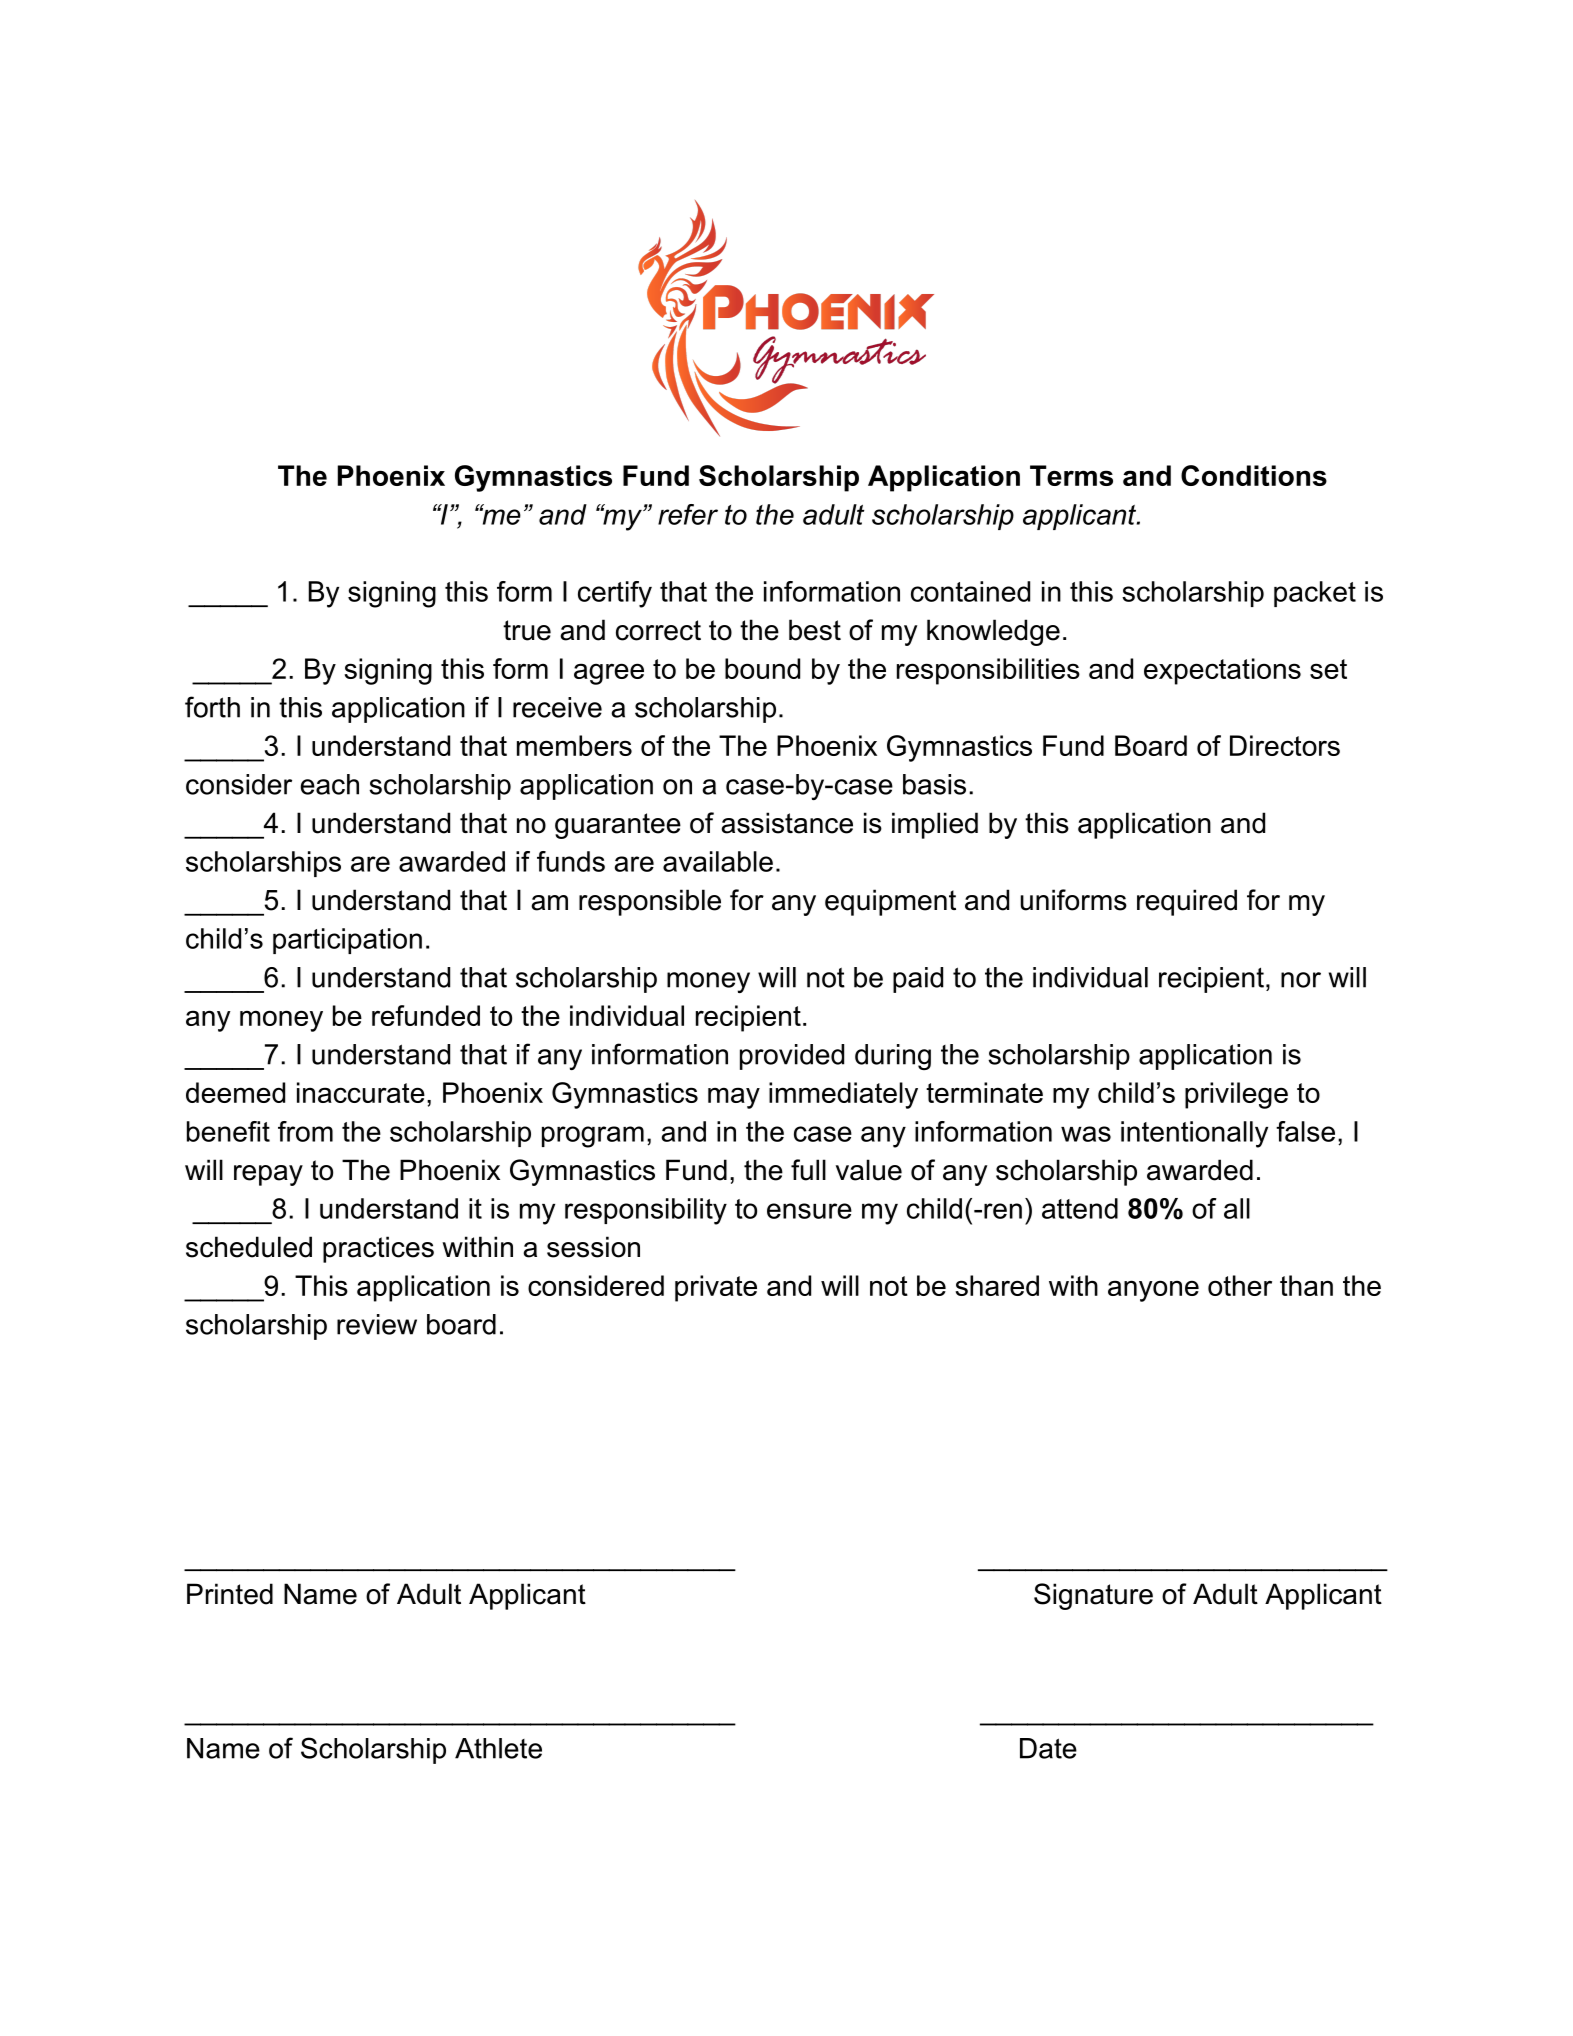 This screenshot has width=1573, height=2036. What do you see at coordinates (787, 823) in the screenshot?
I see `assistance` at bounding box center [787, 823].
